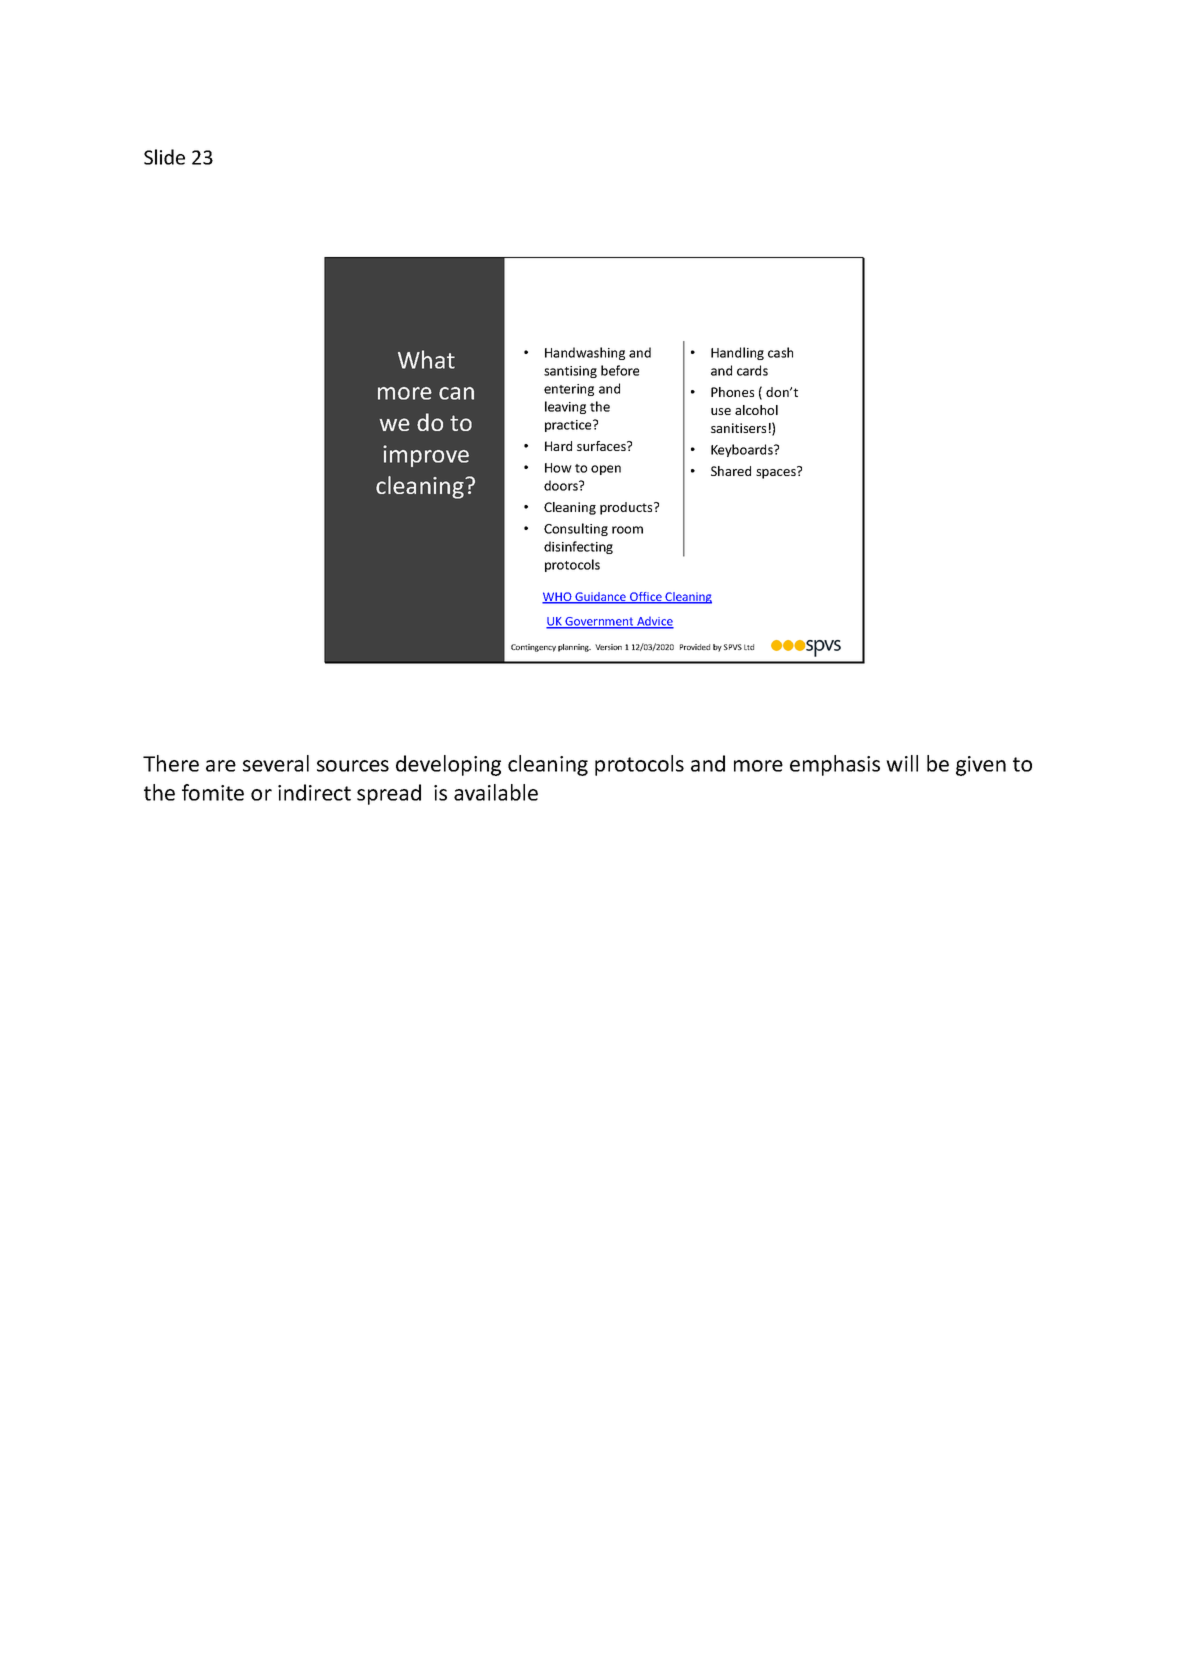  What do you see at coordinates (426, 359) in the image?
I see `What` at bounding box center [426, 359].
